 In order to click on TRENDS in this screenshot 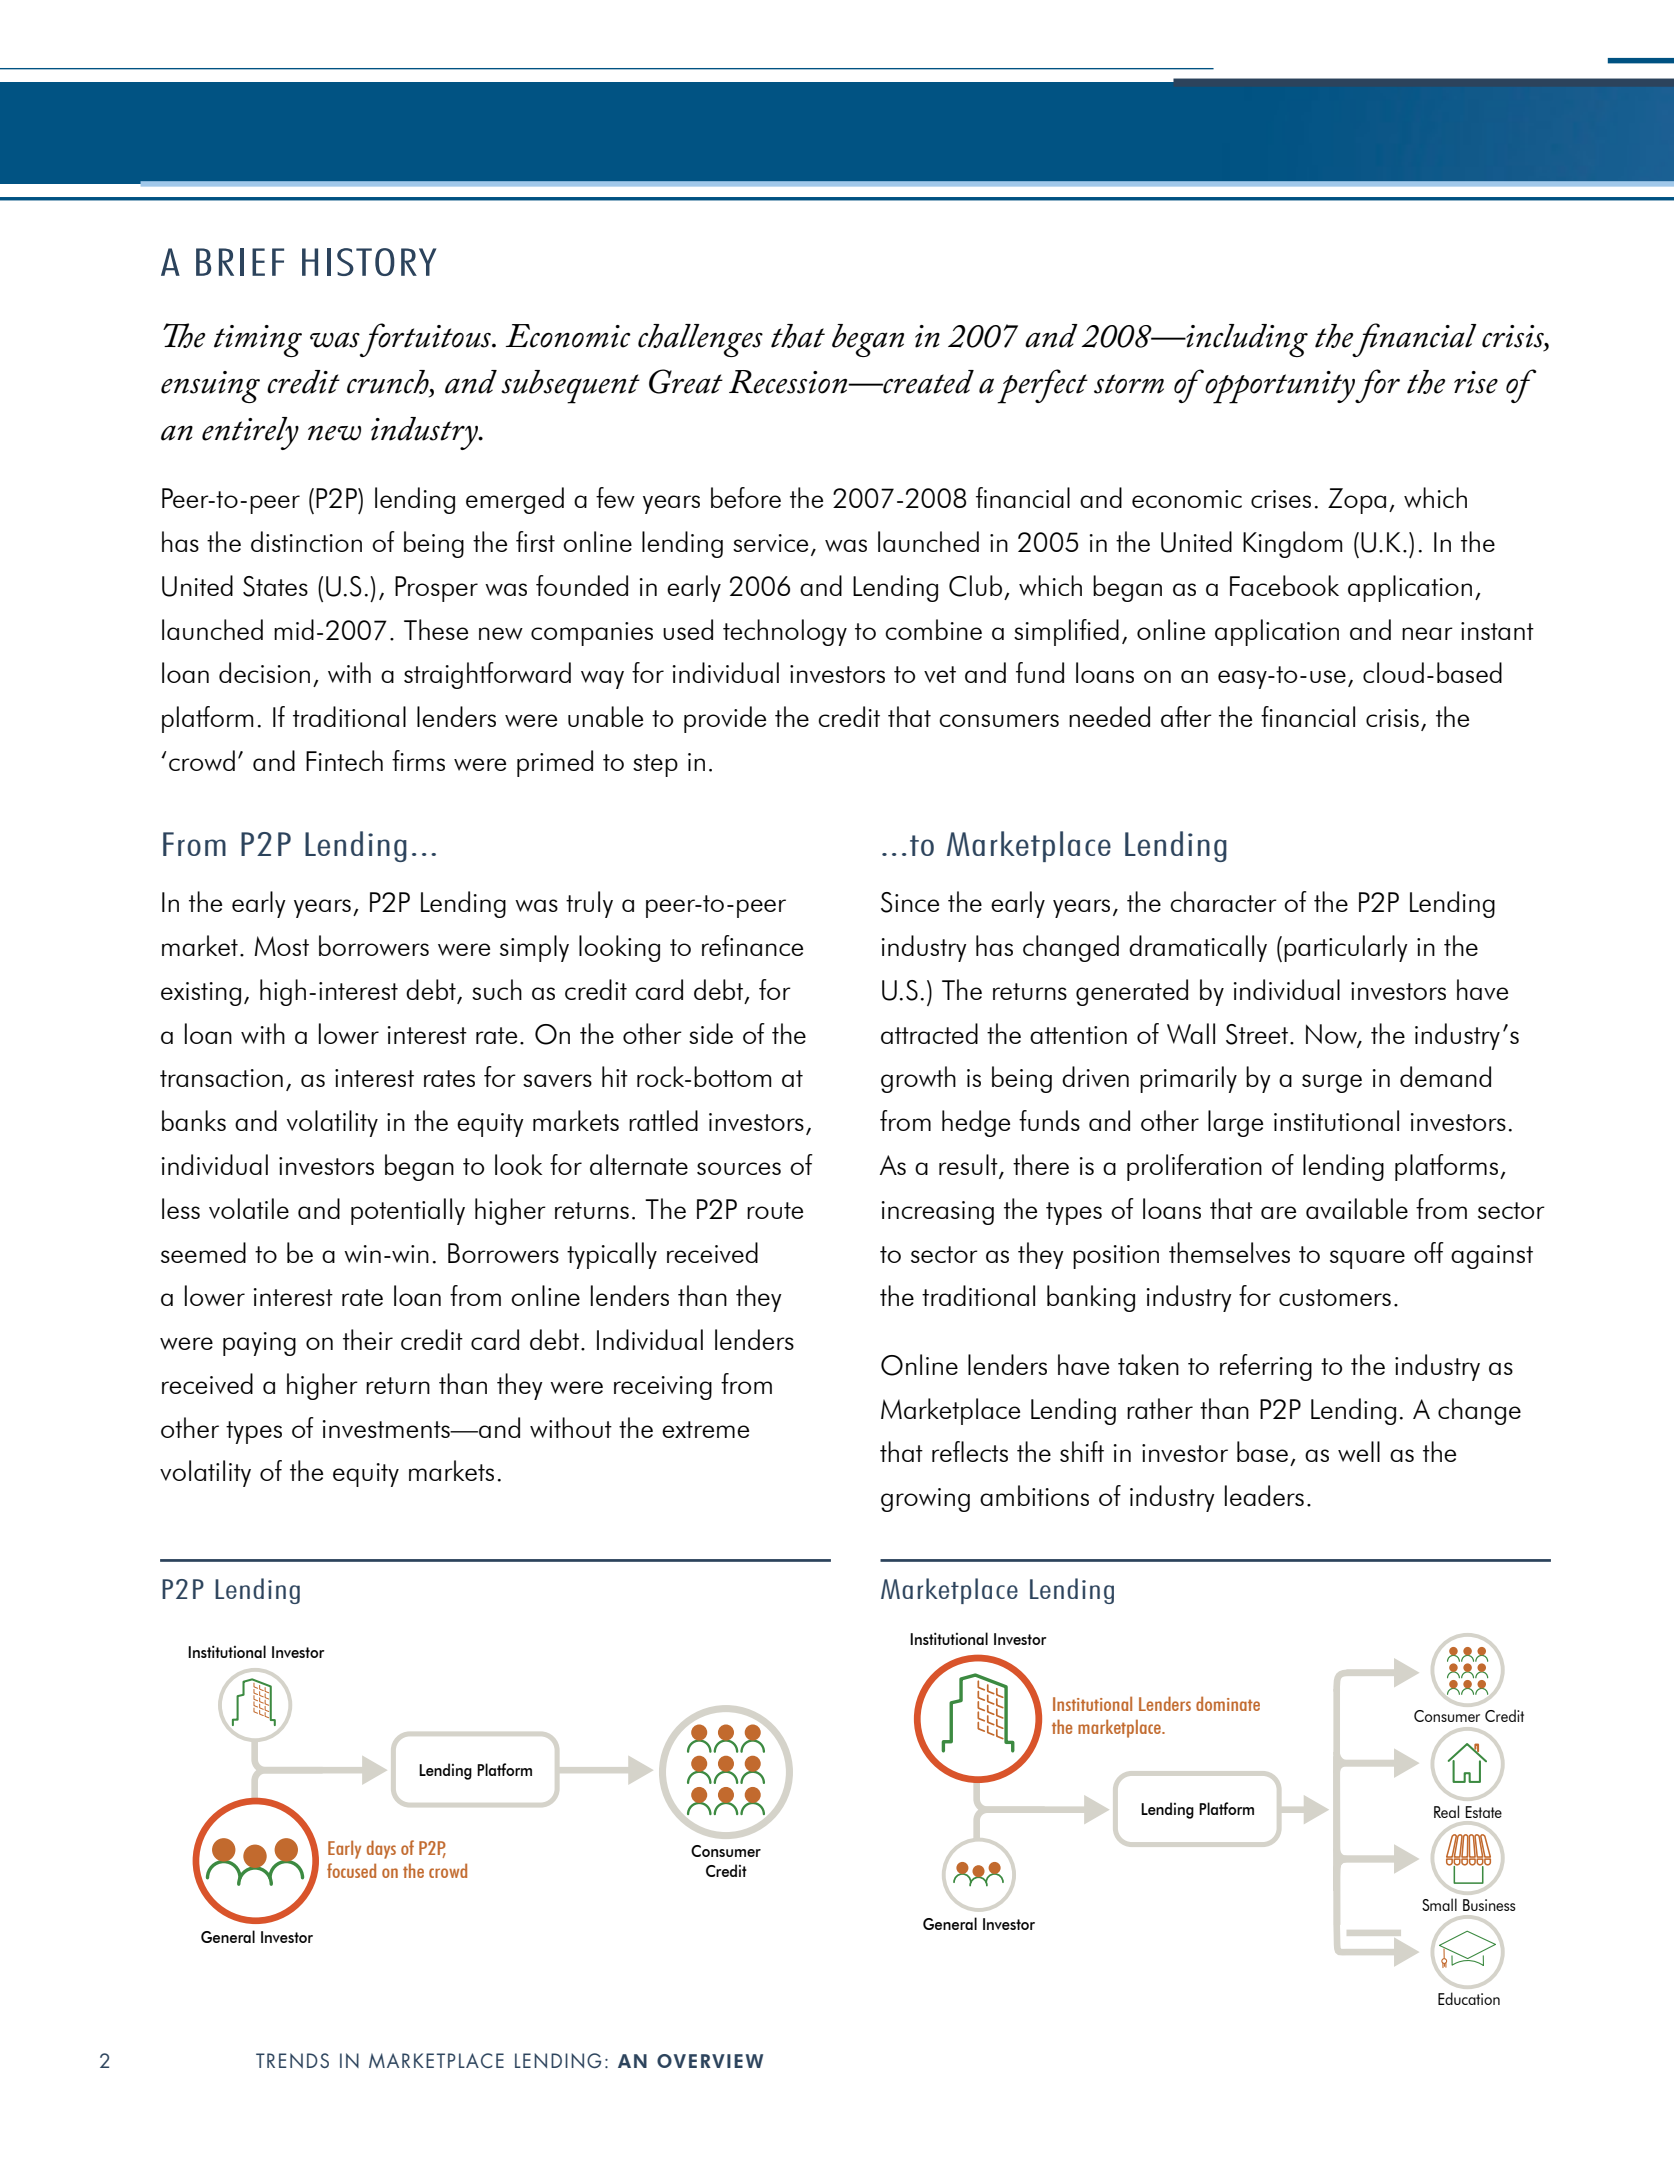, I will do `click(292, 2060)`.
